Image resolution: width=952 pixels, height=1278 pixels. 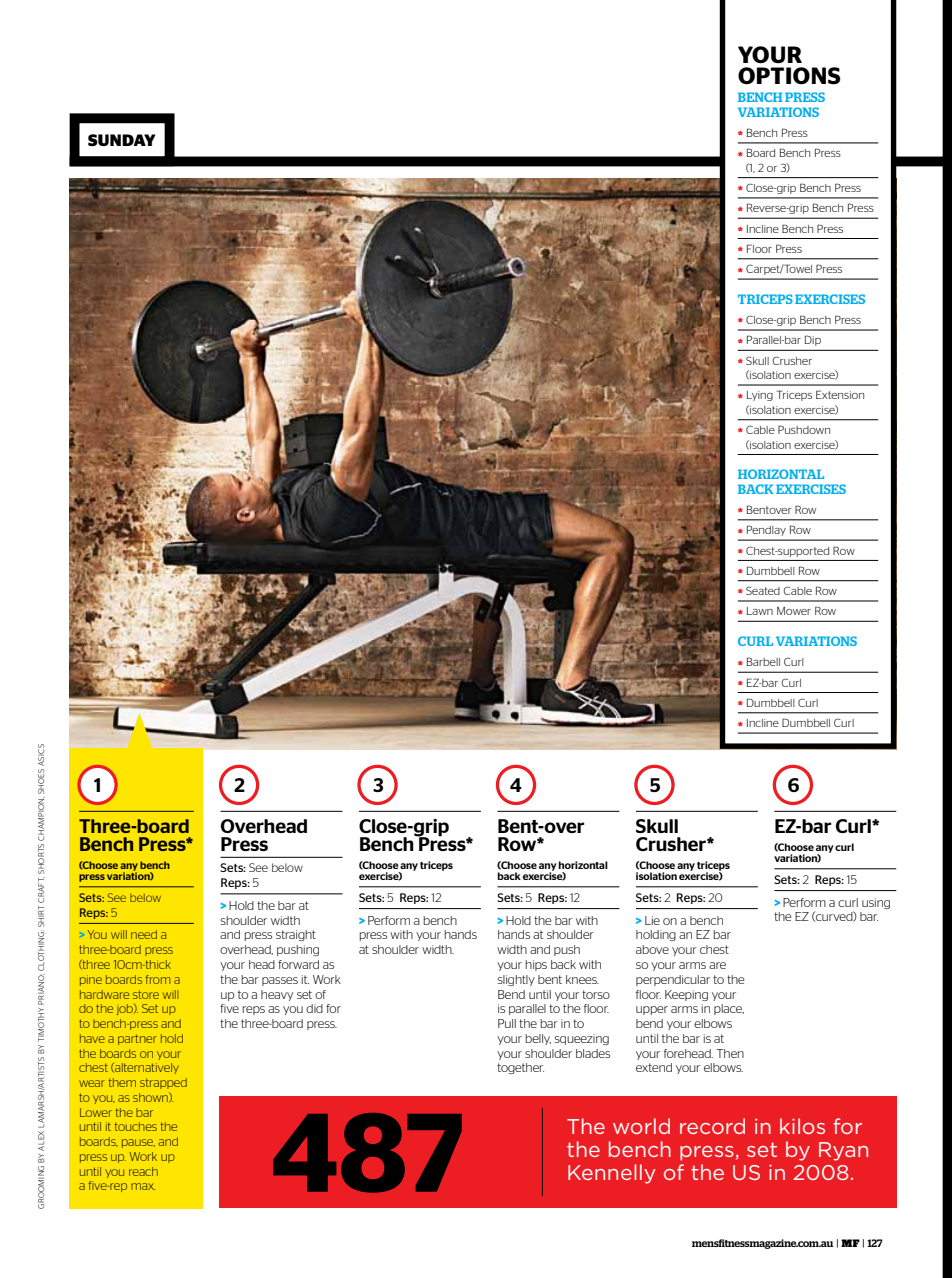 I want to click on options, so click(x=789, y=76).
